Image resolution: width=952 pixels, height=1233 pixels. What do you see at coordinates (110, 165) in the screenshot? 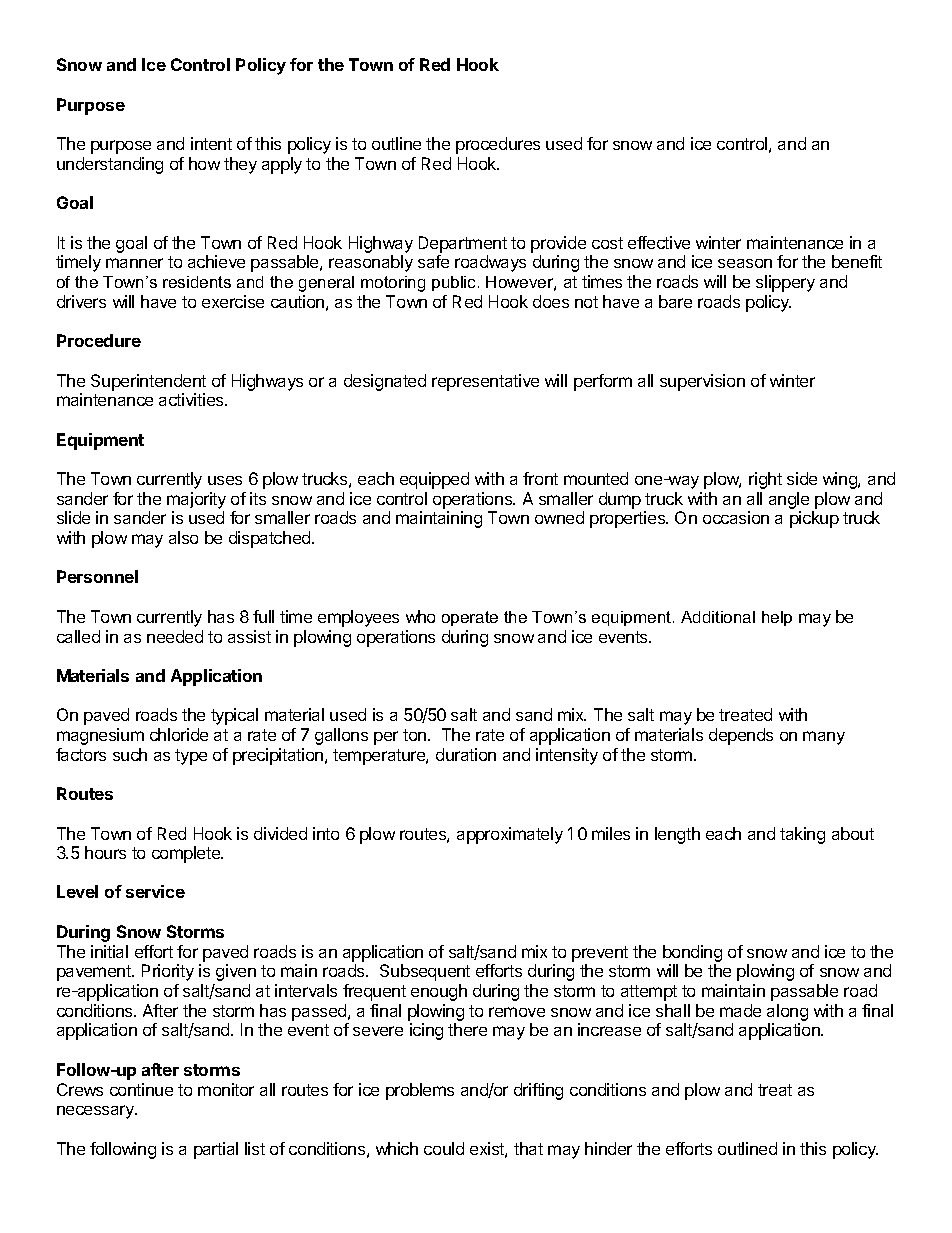
I see `understanding` at bounding box center [110, 165].
